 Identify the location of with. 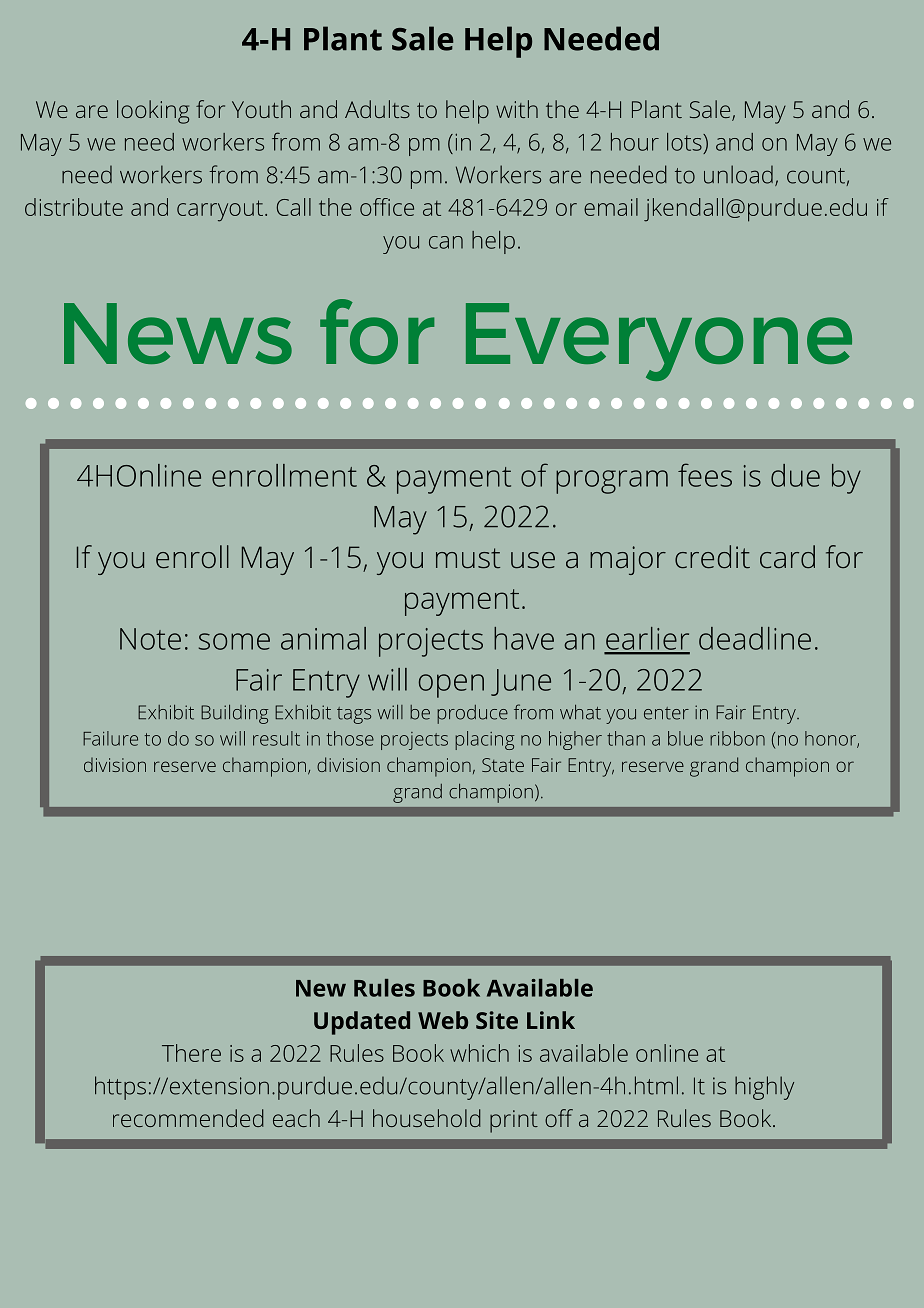
(517, 109).
